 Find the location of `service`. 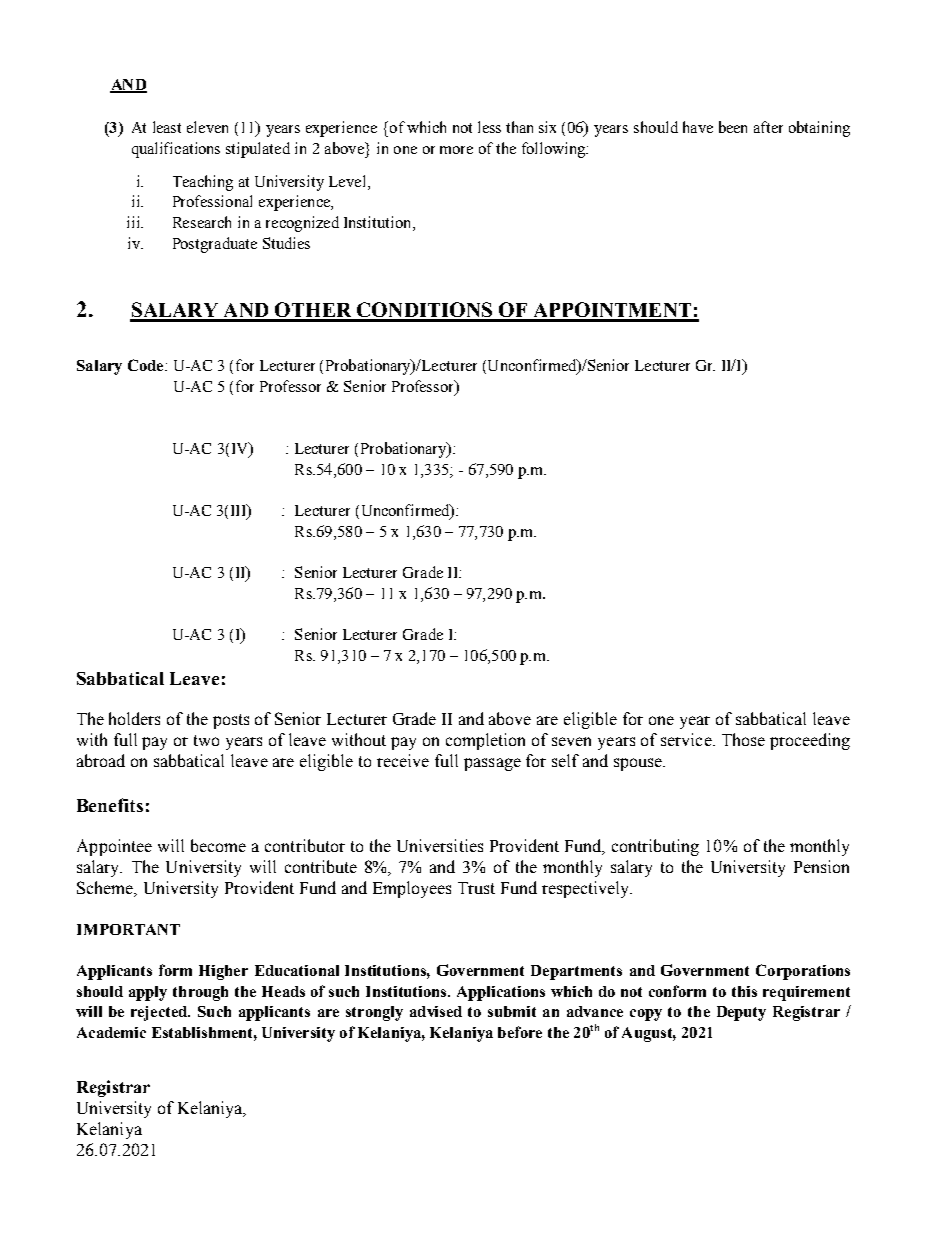

service is located at coordinates (687, 739).
